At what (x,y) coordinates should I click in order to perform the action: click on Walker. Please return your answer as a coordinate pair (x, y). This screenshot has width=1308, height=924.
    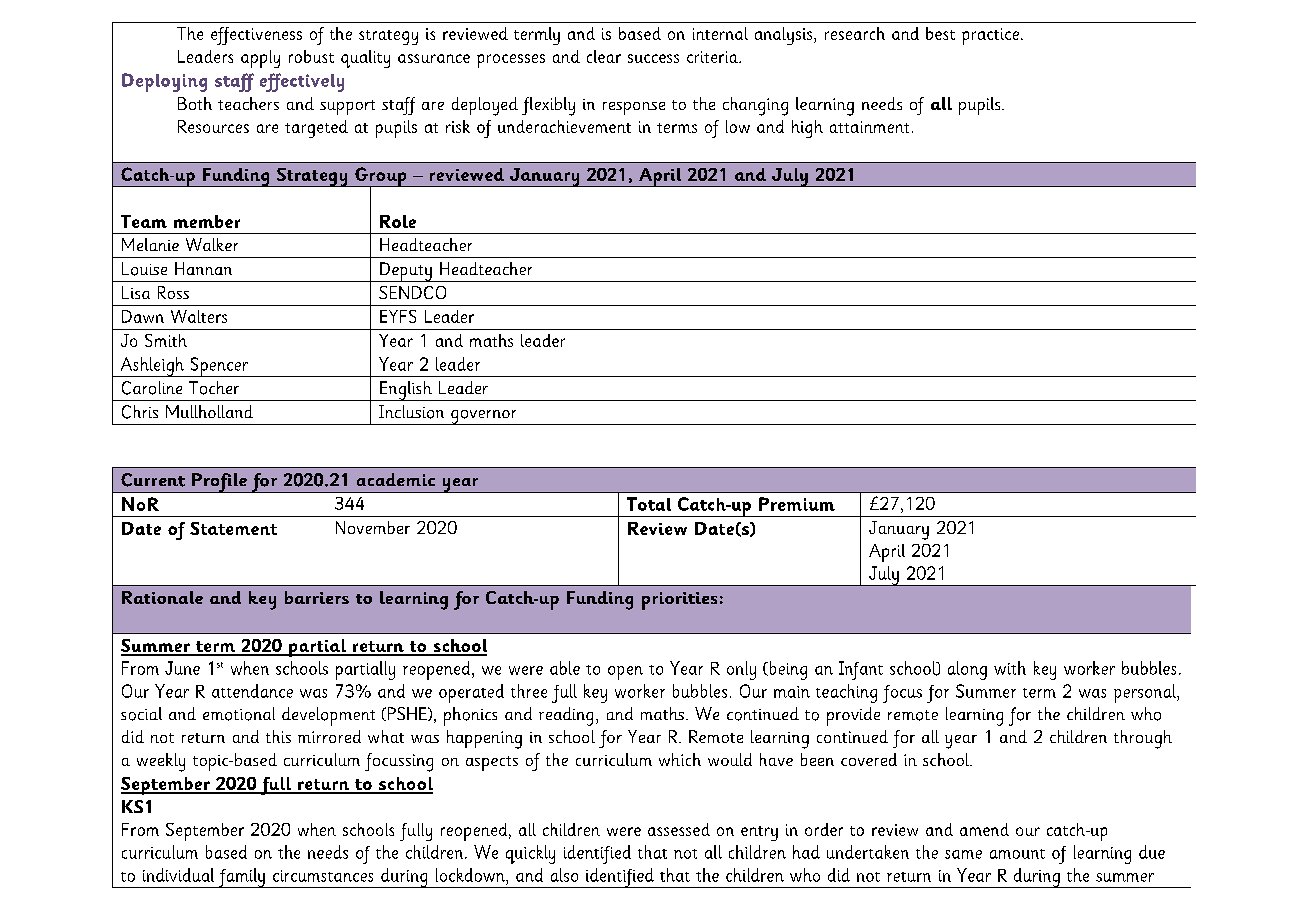
    Looking at the image, I should click on (212, 244).
